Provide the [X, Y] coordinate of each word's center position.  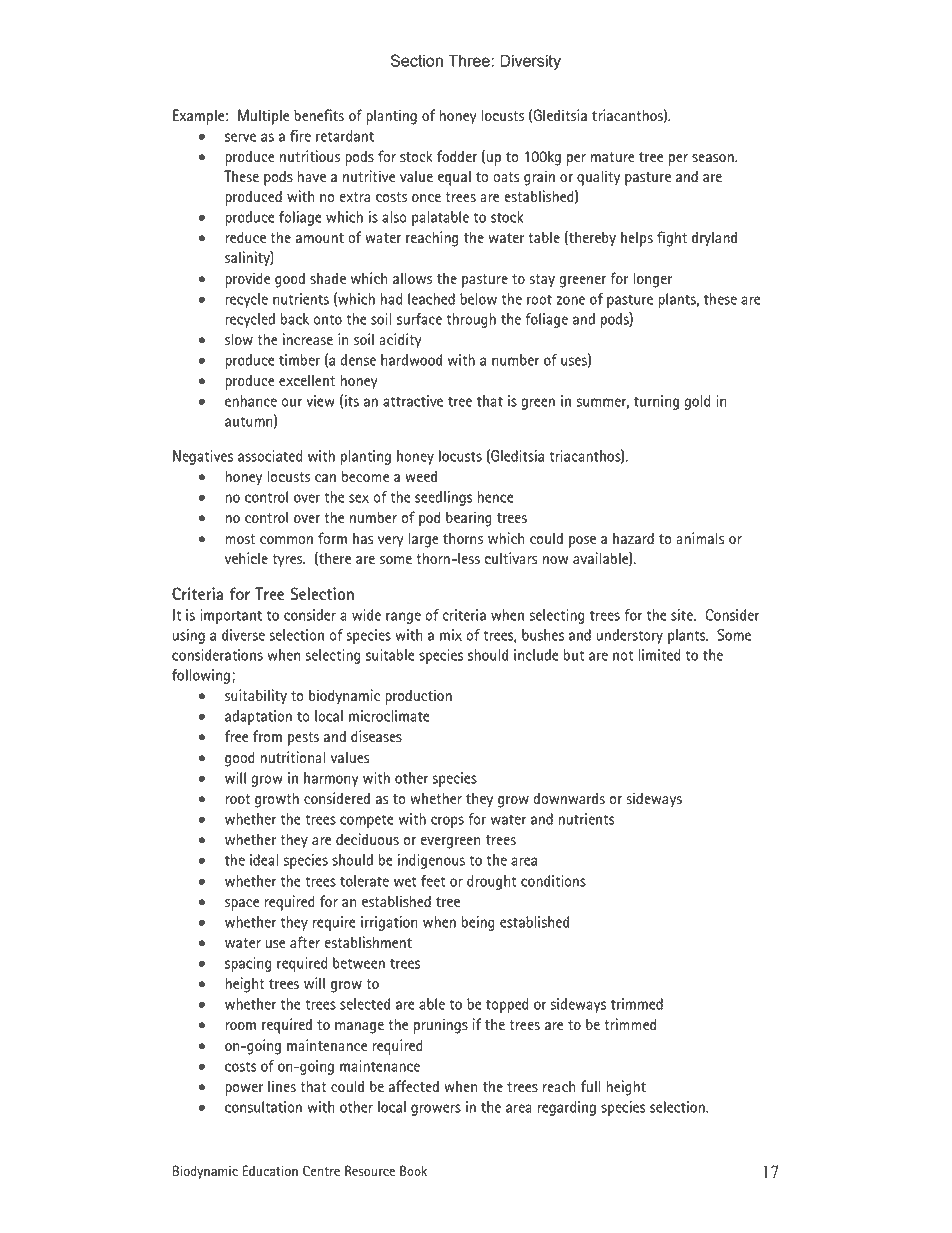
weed [421, 476]
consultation [263, 1107]
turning [656, 402]
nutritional [292, 757]
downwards [569, 798]
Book [413, 1170]
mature [613, 157]
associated [270, 456]
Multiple [263, 117]
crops [447, 822]
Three [470, 61]
